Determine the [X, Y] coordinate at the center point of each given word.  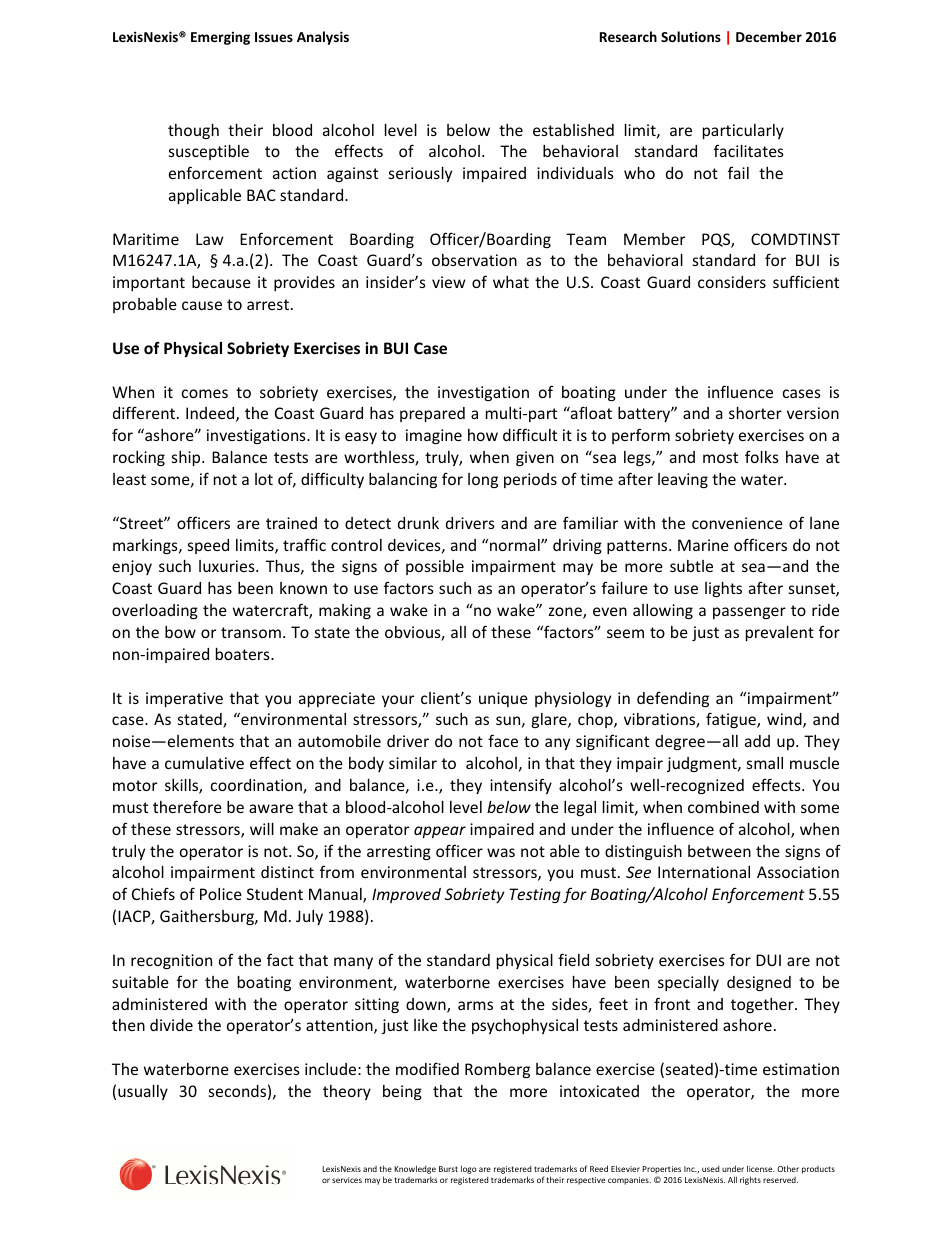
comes [205, 393]
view [448, 282]
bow [180, 632]
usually [143, 1092]
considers [732, 282]
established [573, 130]
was [501, 852]
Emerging [220, 38]
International [704, 872]
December [769, 36]
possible [435, 567]
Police [221, 894]
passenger [749, 613]
